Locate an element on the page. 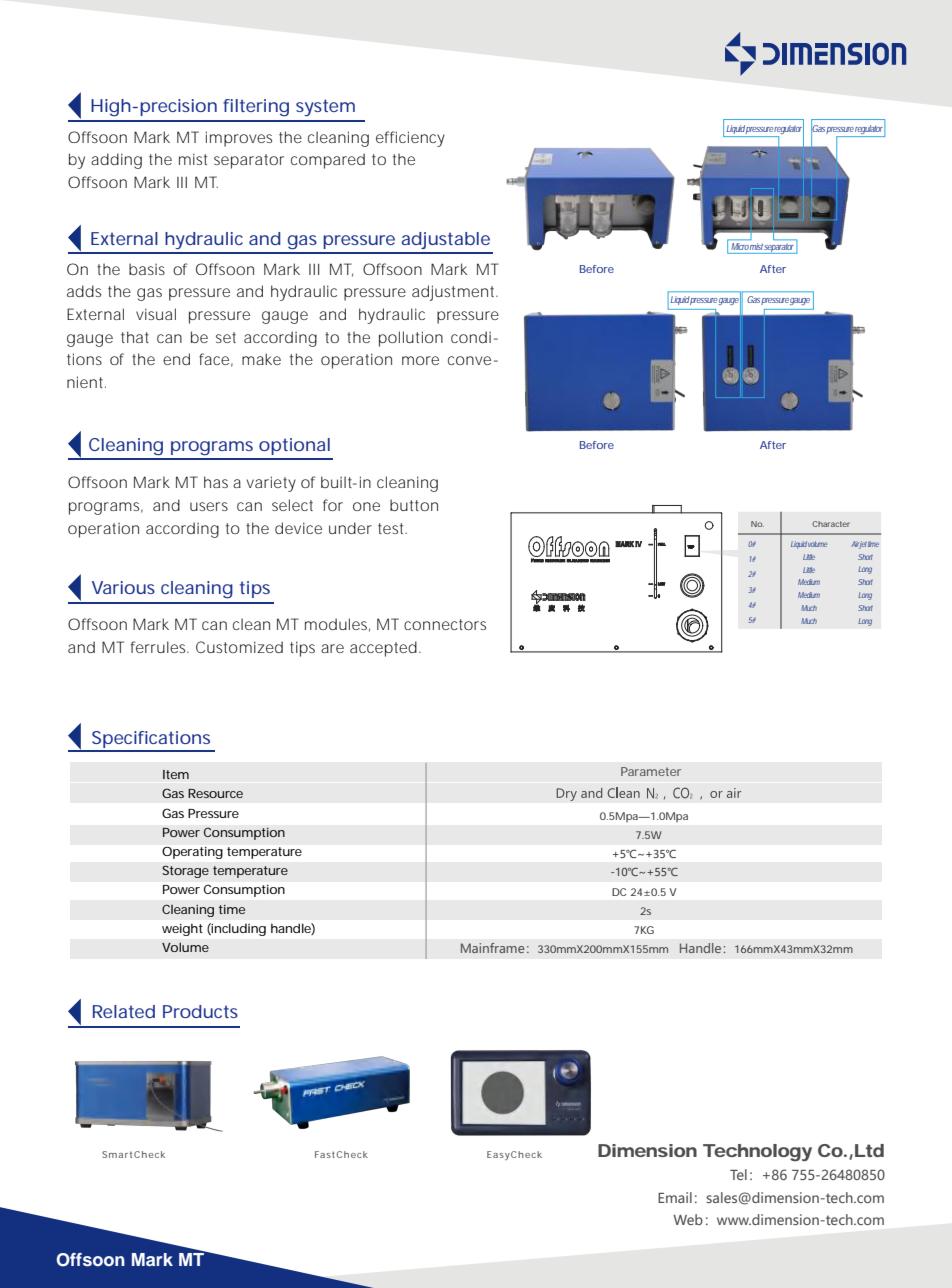 The height and width of the image is (1288, 952). efficiency is located at coordinates (410, 139).
